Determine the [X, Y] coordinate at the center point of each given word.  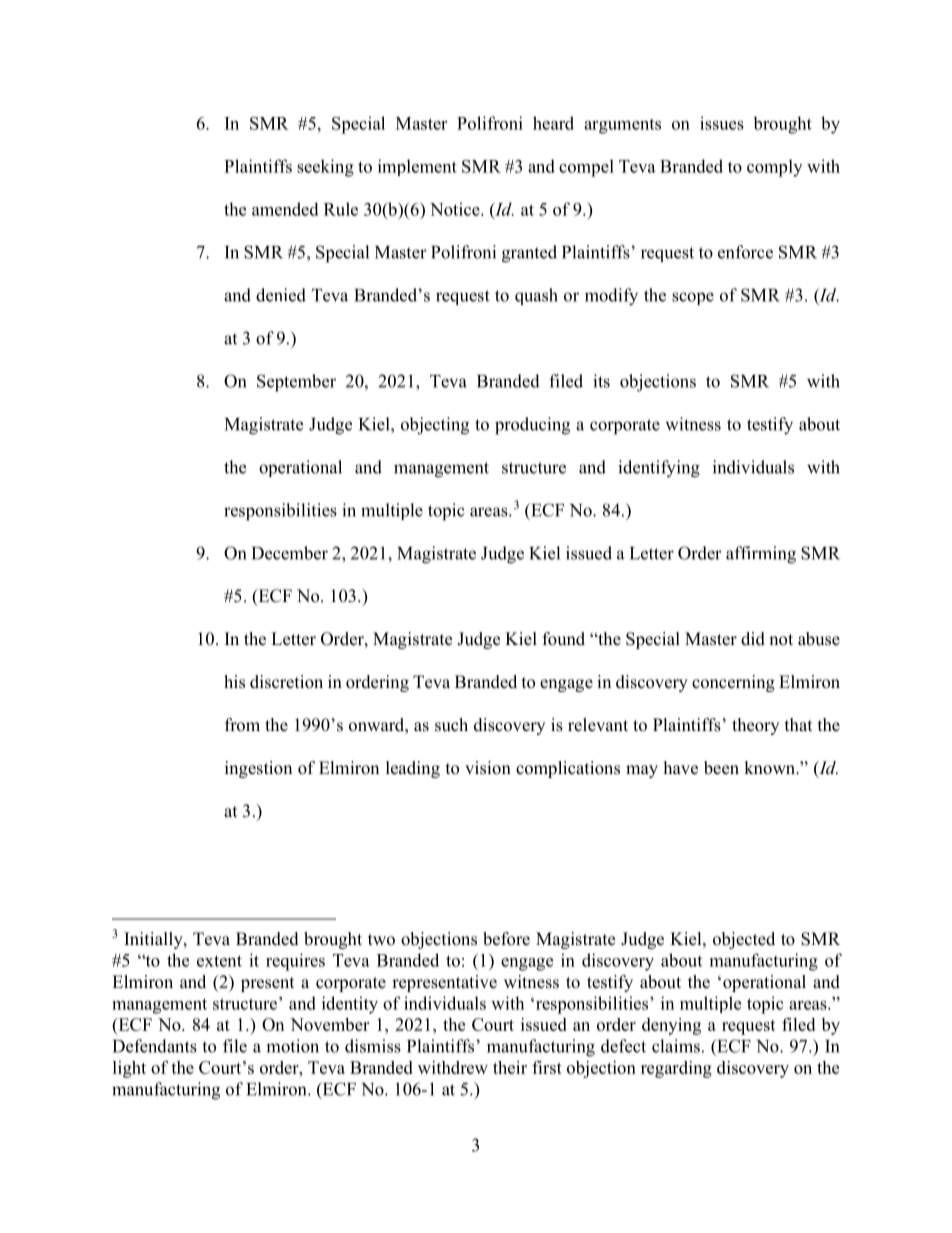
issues [722, 123]
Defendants [155, 1046]
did [753, 639]
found [564, 639]
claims [676, 1046]
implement [417, 167]
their [510, 1067]
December [290, 553]
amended [285, 209]
